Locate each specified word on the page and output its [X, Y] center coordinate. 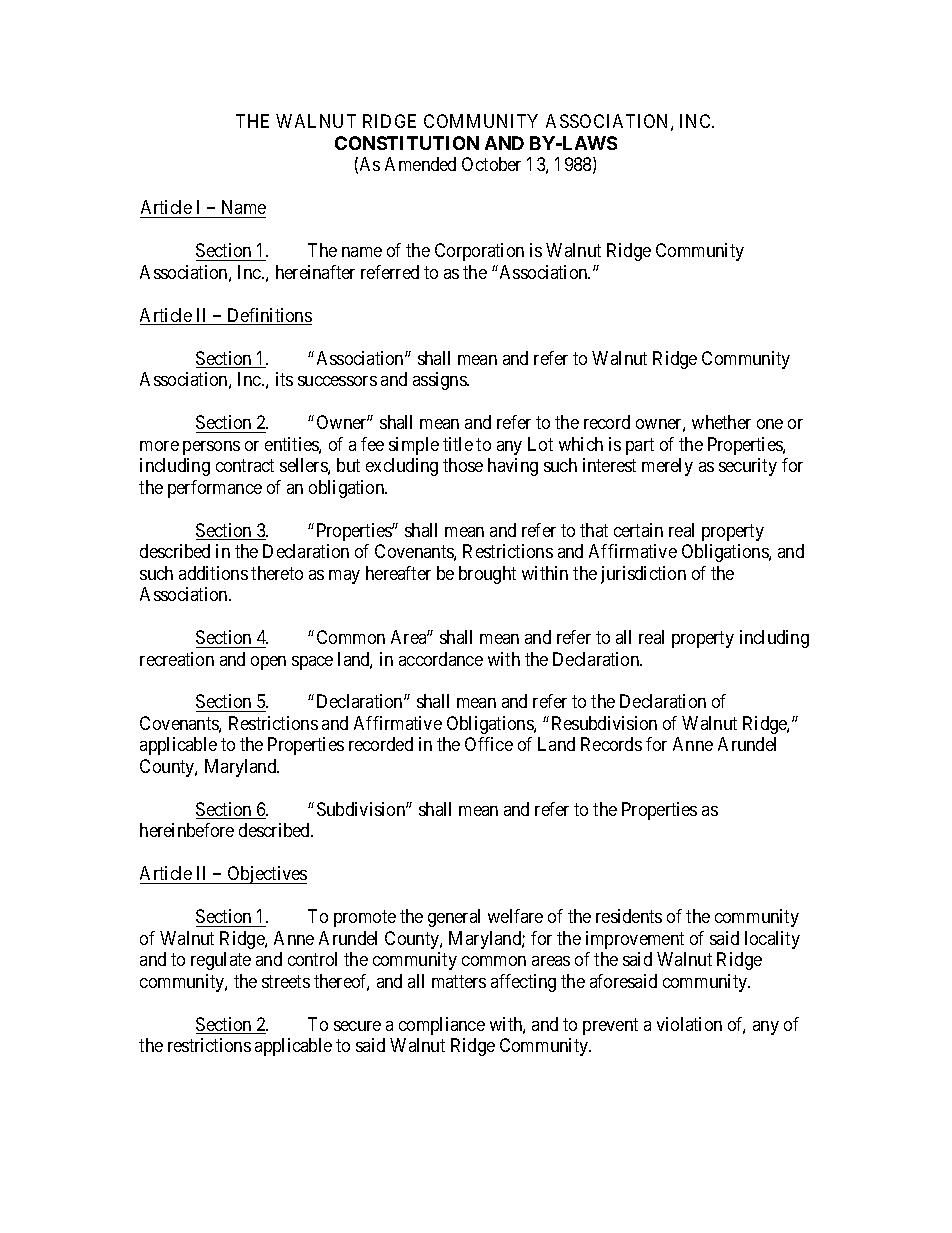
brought [487, 575]
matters [459, 981]
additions [213, 573]
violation [689, 1024]
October [491, 164]
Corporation [479, 252]
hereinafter [315, 272]
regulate [221, 961]
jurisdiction [643, 575]
